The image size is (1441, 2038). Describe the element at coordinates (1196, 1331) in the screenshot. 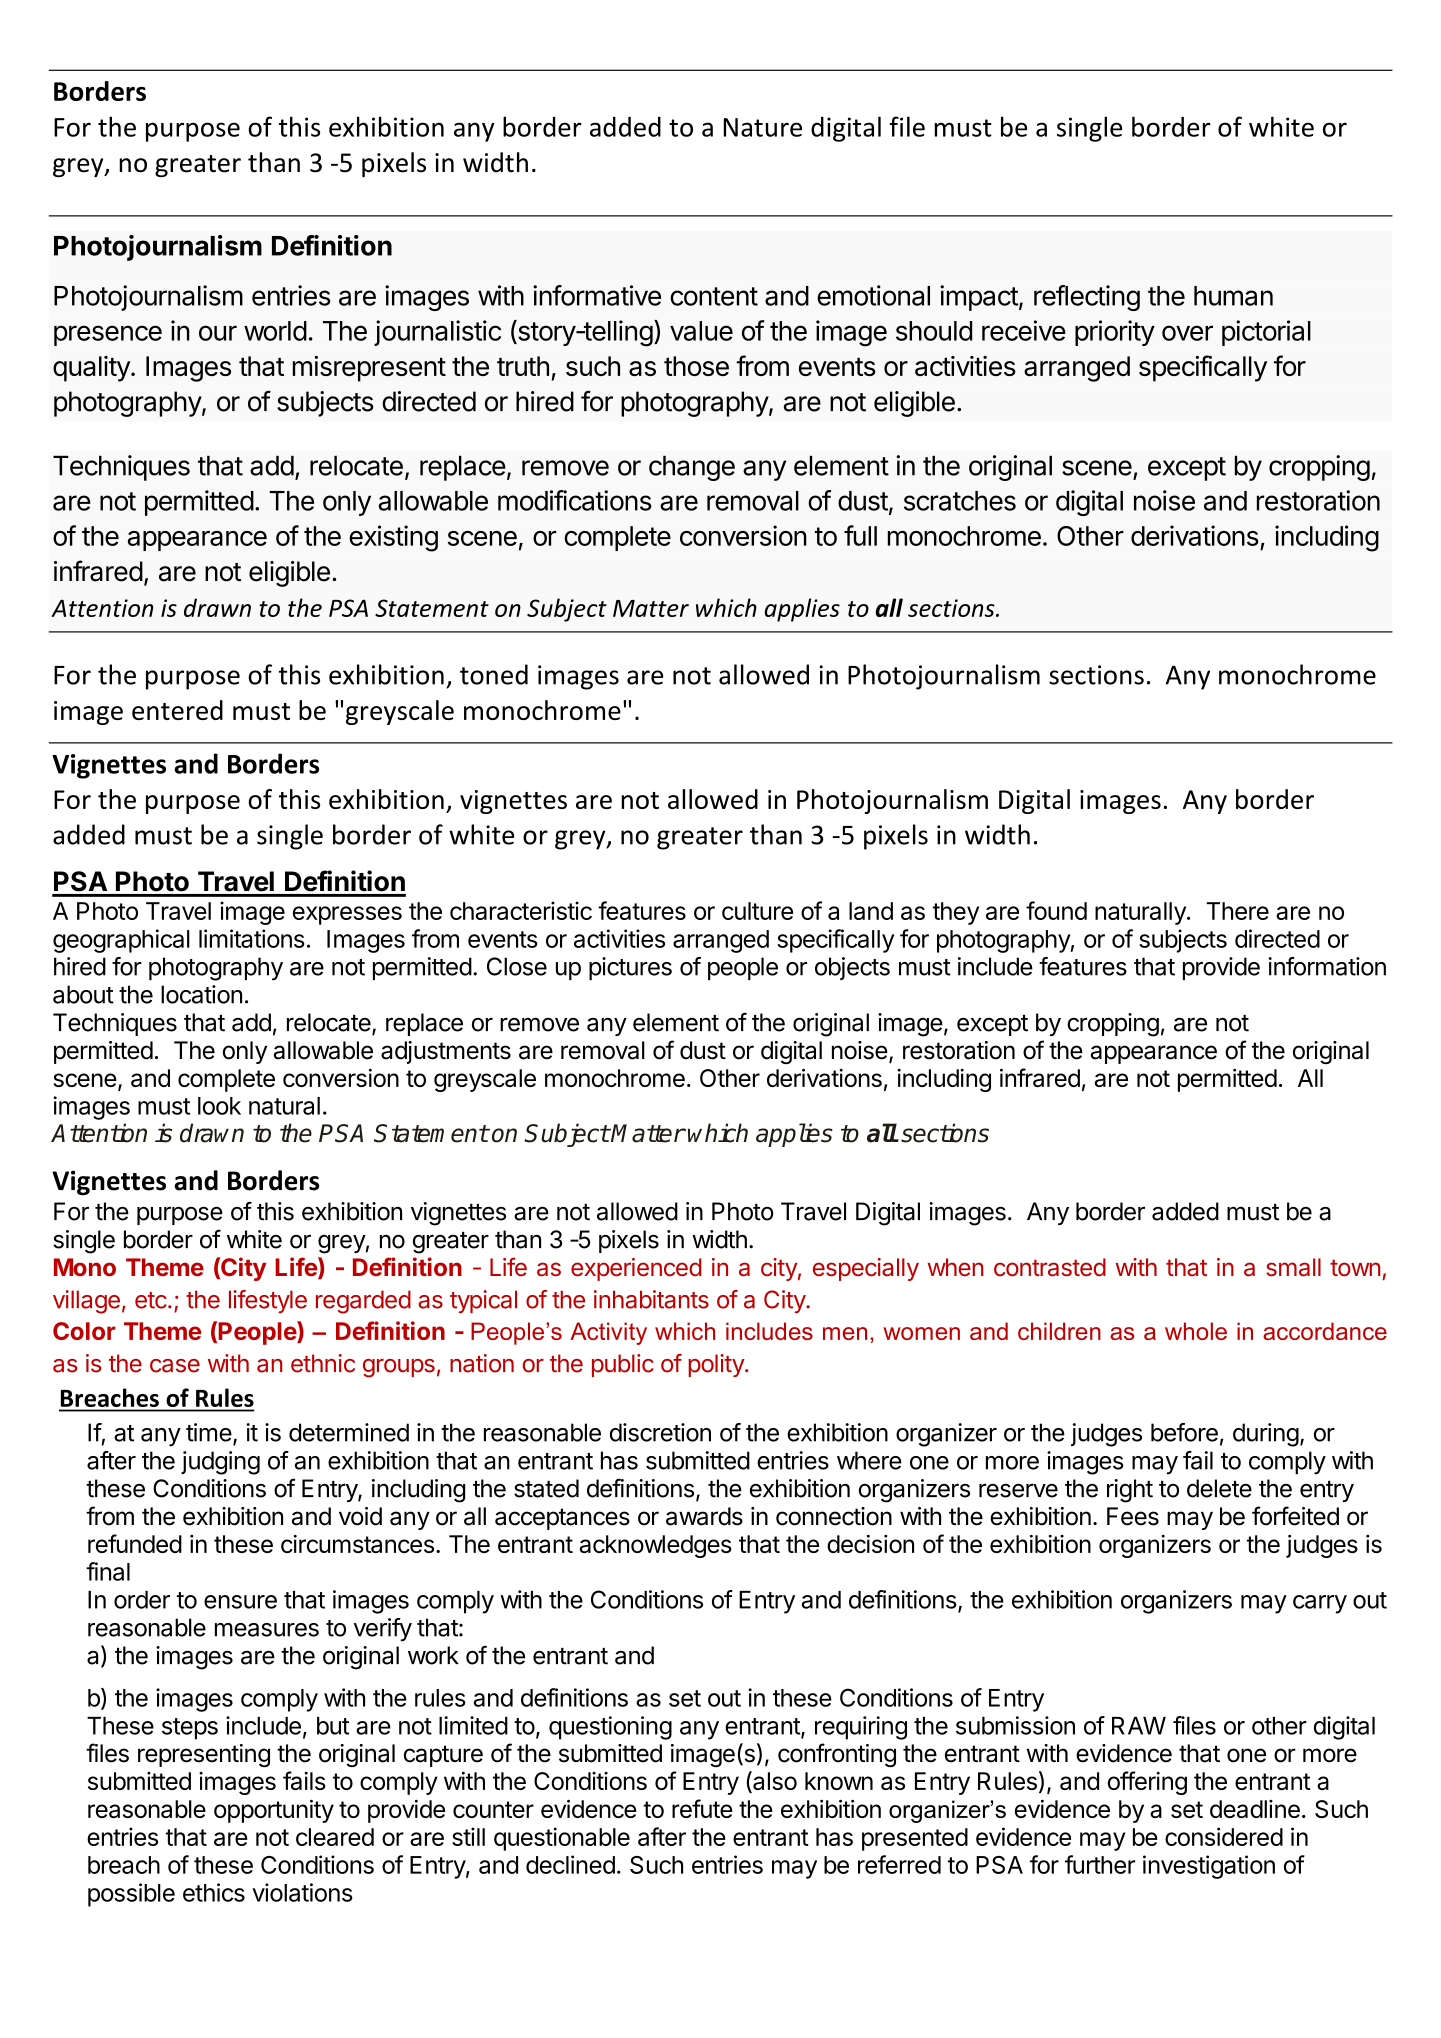

I see `whole` at that location.
